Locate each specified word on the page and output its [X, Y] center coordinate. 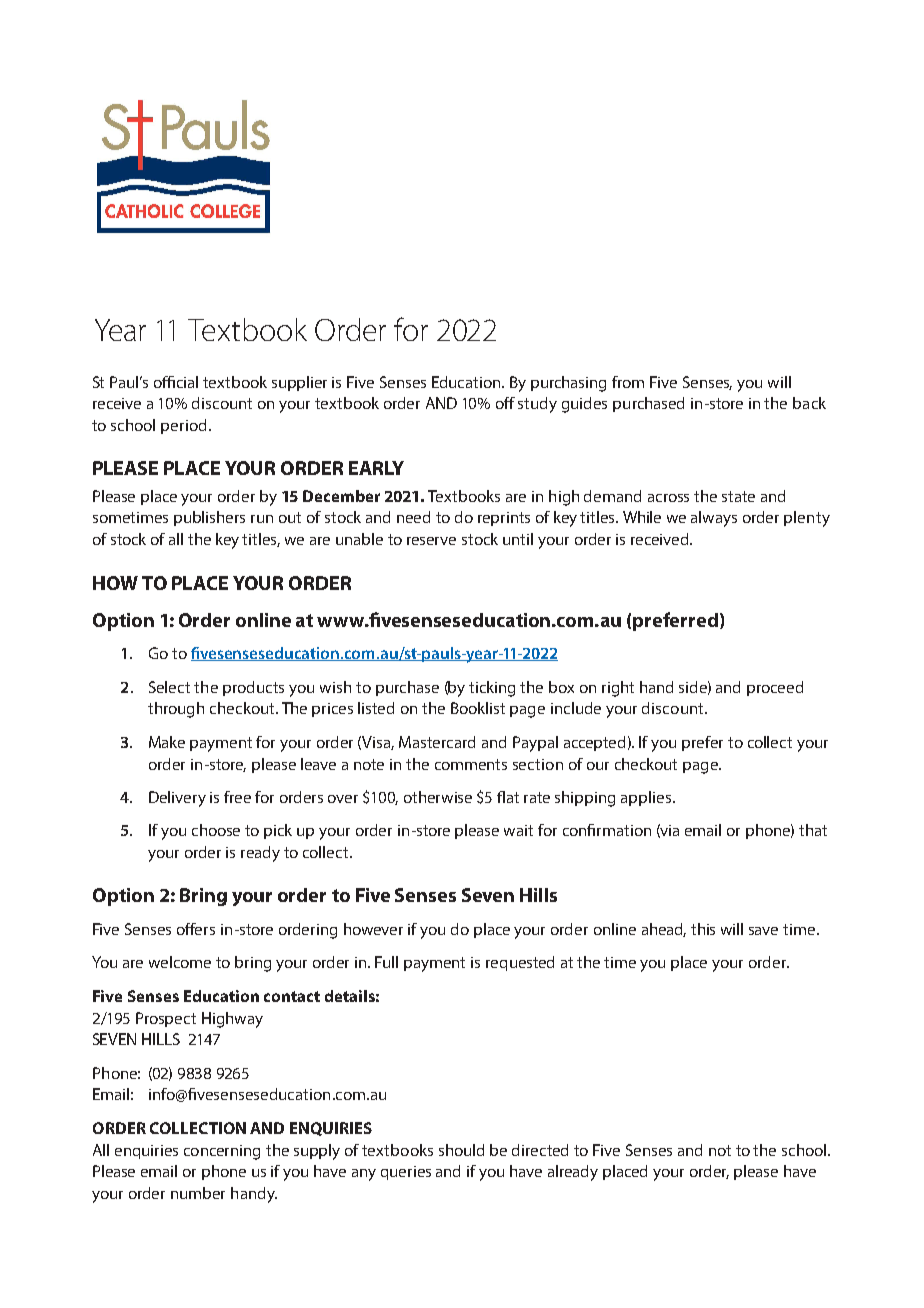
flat [508, 797]
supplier [299, 383]
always [714, 519]
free [237, 797]
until [518, 539]
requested [520, 963]
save [763, 931]
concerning [222, 1152]
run [262, 519]
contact [292, 996]
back [809, 403]
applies [646, 798]
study [537, 405]
